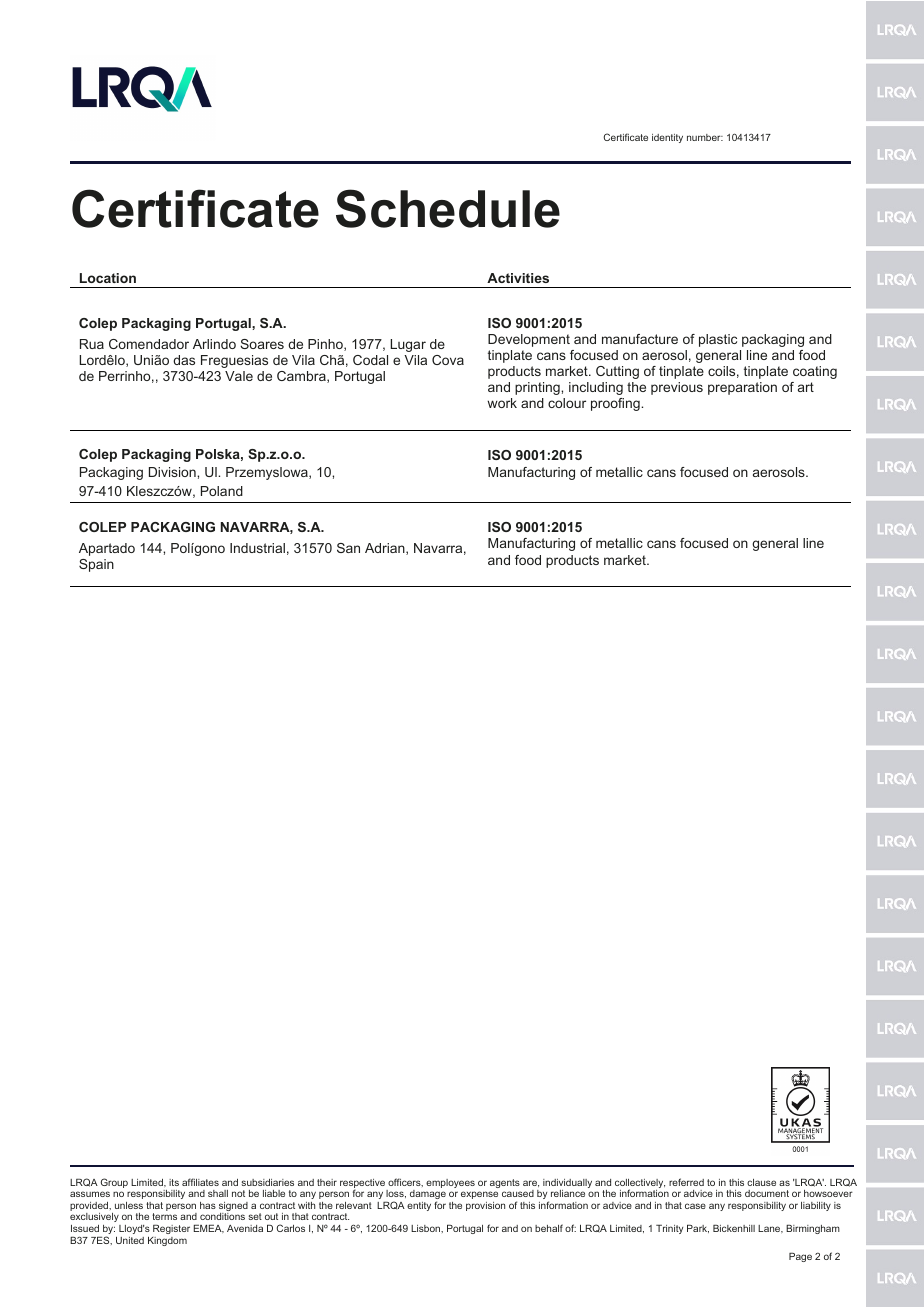 The width and height of the page is (924, 1308). What do you see at coordinates (386, 549) in the page?
I see `Adrian` at bounding box center [386, 549].
